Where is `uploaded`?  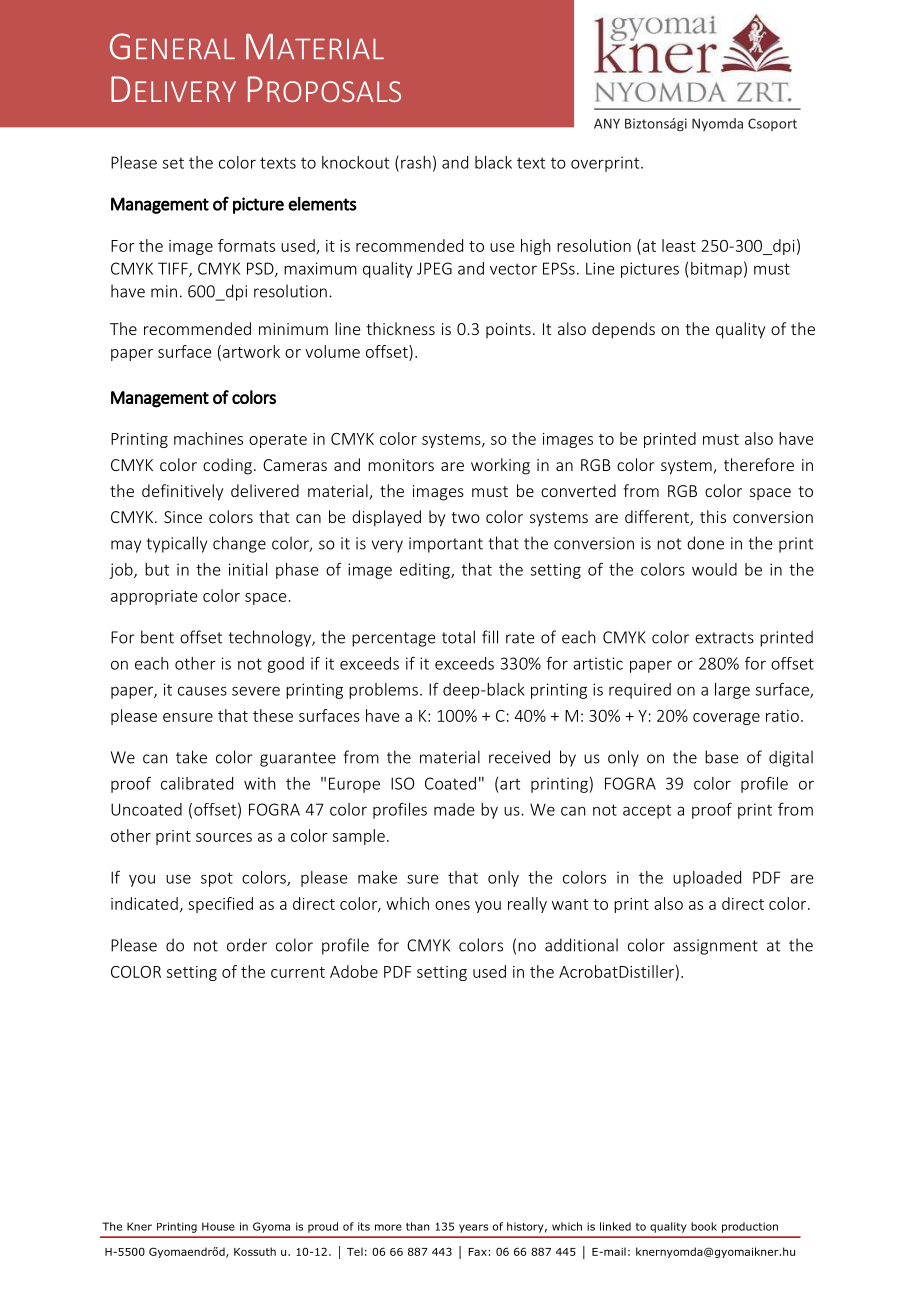 uploaded is located at coordinates (707, 879).
